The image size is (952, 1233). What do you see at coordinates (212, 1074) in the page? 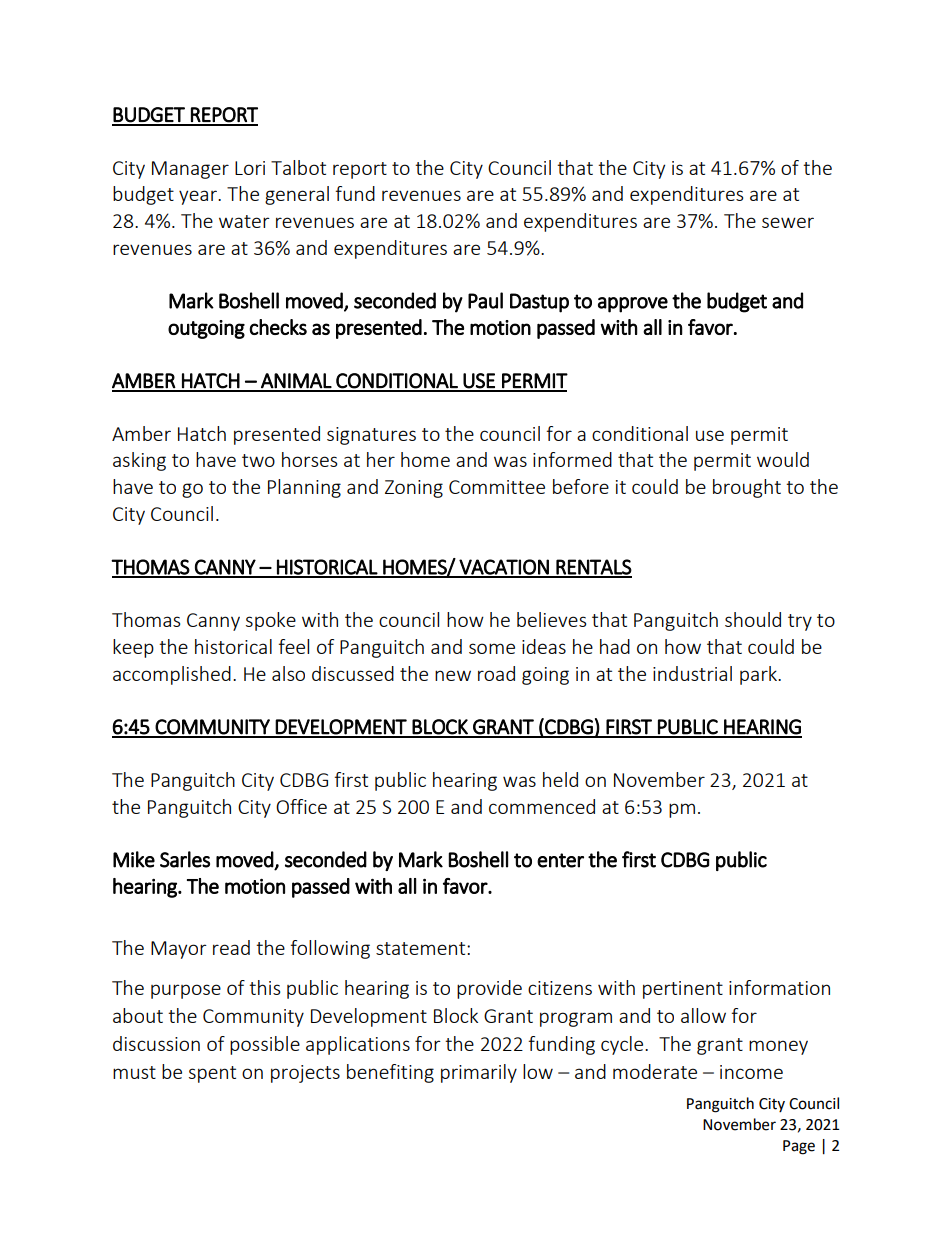
I see `spent` at bounding box center [212, 1074].
